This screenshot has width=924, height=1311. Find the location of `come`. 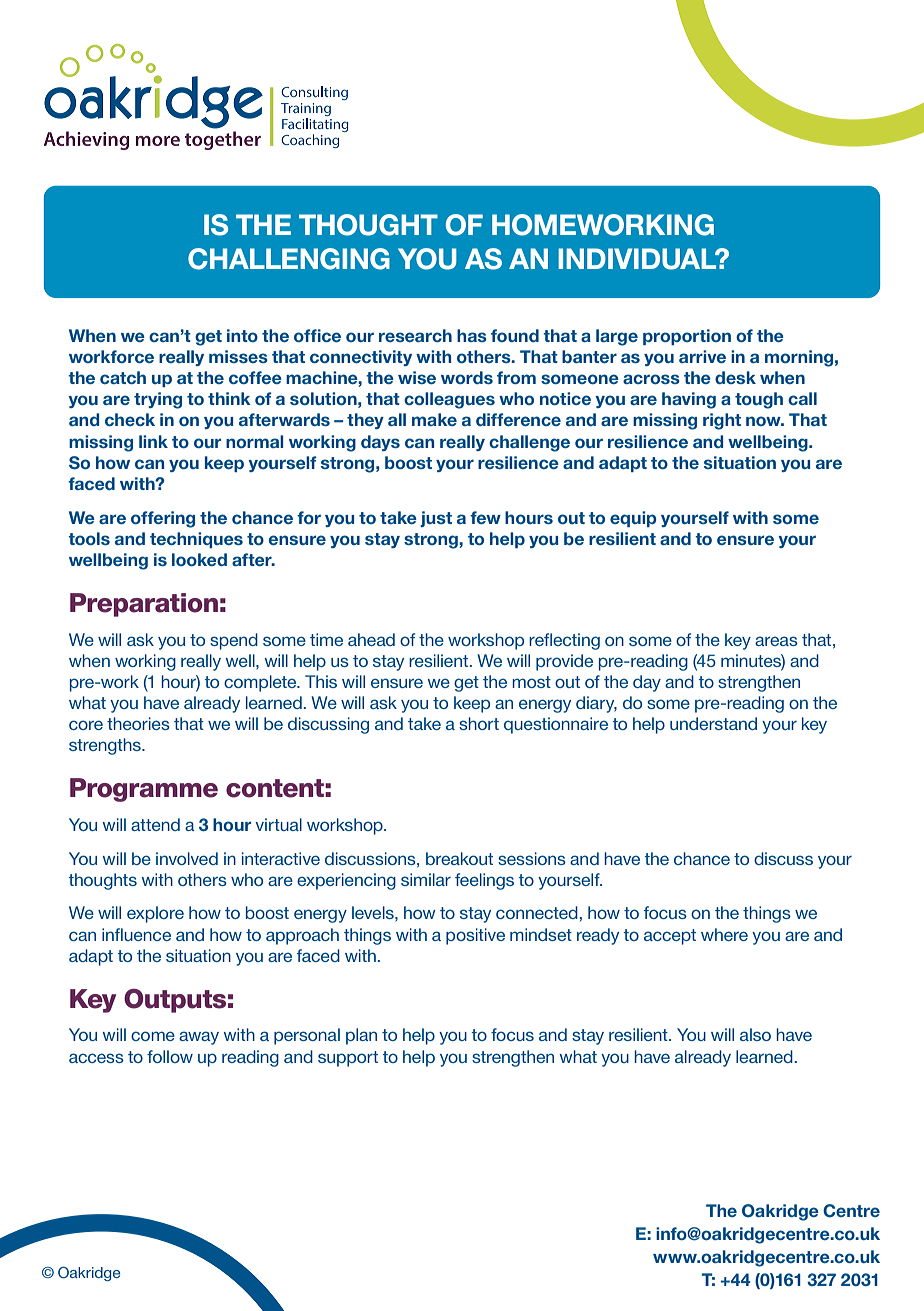

come is located at coordinates (153, 1036).
